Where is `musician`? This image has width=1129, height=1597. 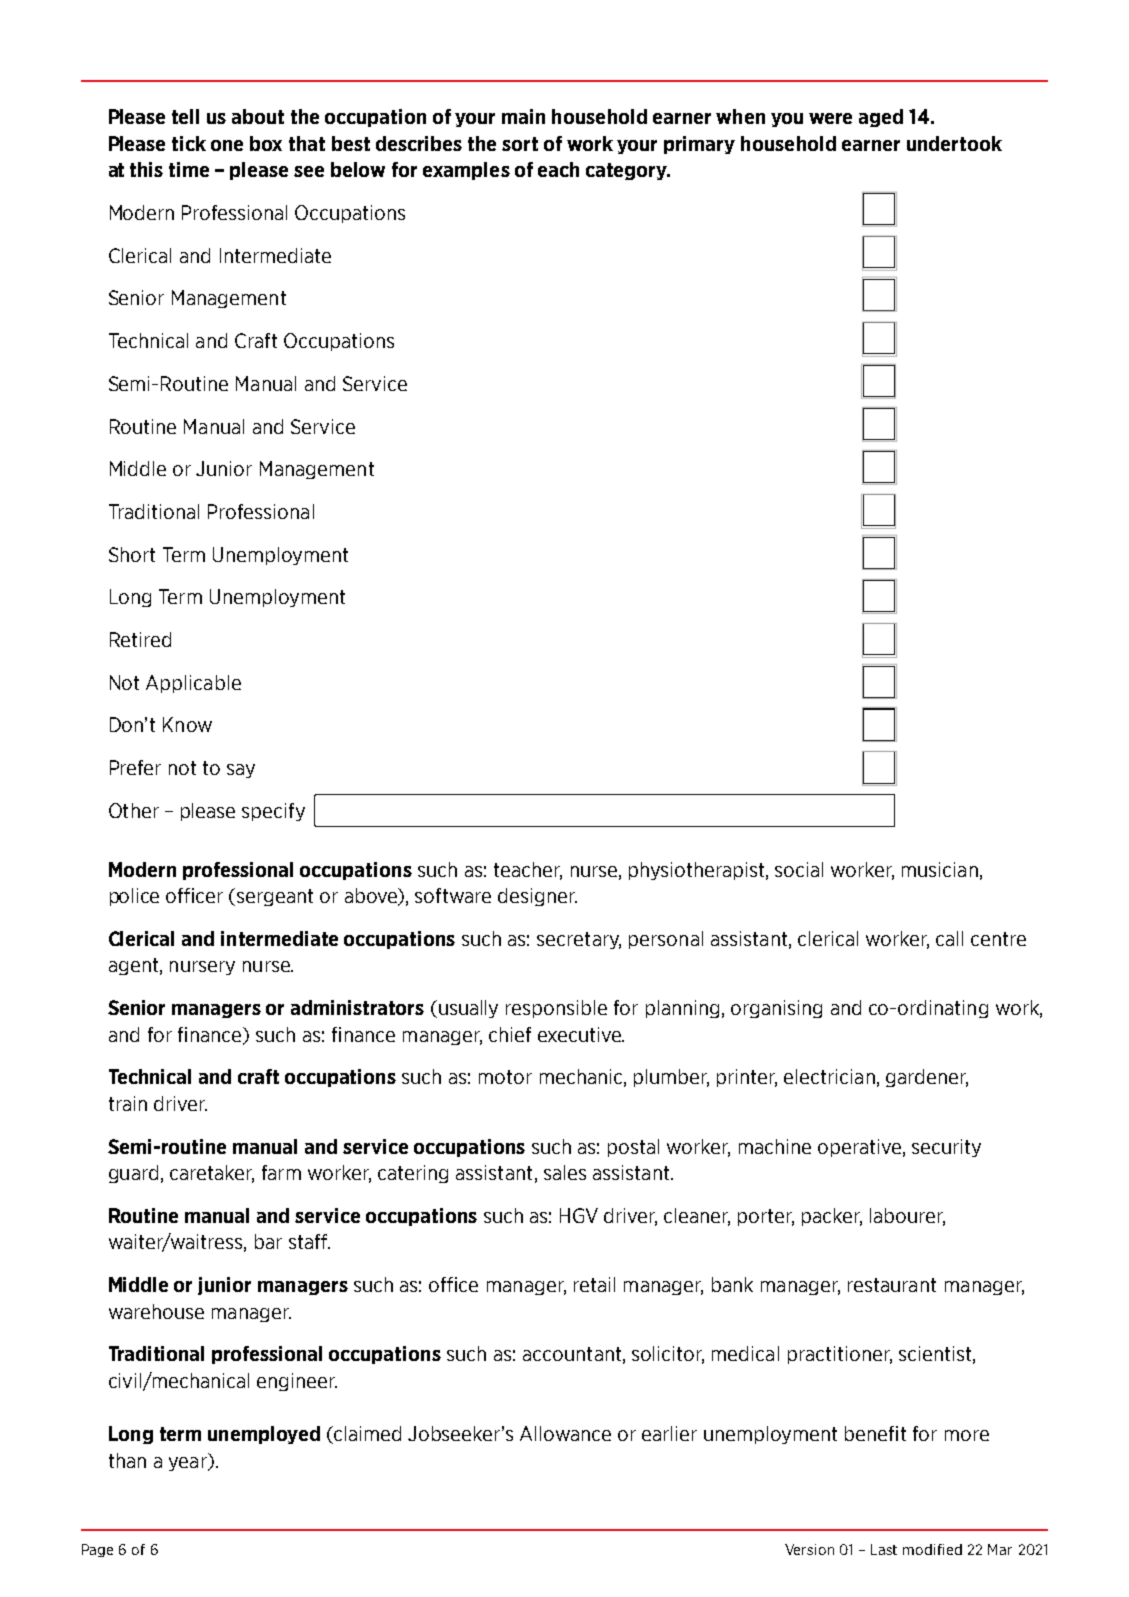 musician is located at coordinates (940, 869).
